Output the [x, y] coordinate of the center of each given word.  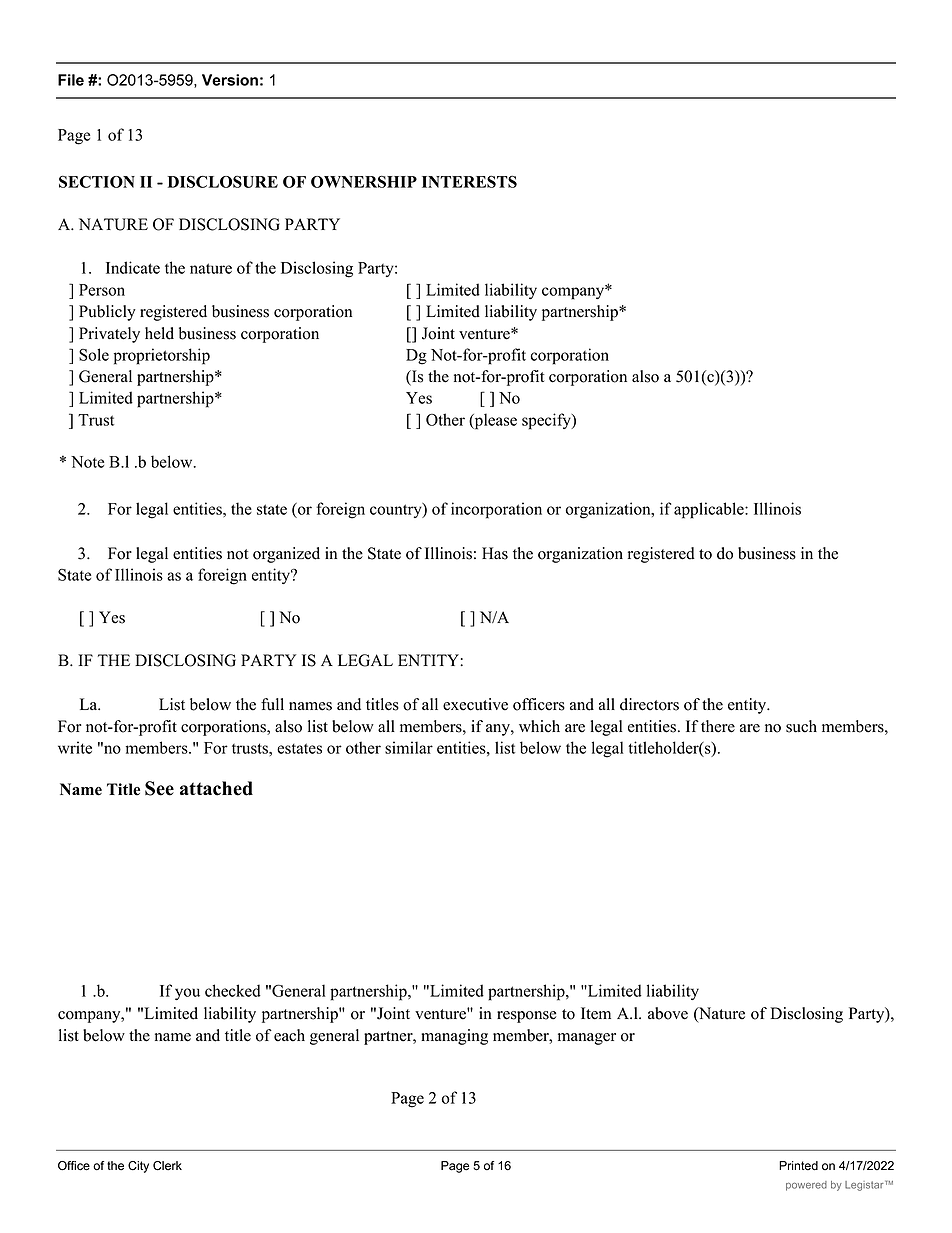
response [526, 1017]
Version [230, 80]
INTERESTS [469, 181]
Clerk [167, 1166]
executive [475, 704]
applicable [710, 510]
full [272, 704]
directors [649, 704]
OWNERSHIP [364, 181]
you [187, 994]
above [668, 1013]
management [494, 1150]
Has [495, 553]
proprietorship [162, 356]
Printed [798, 1166]
